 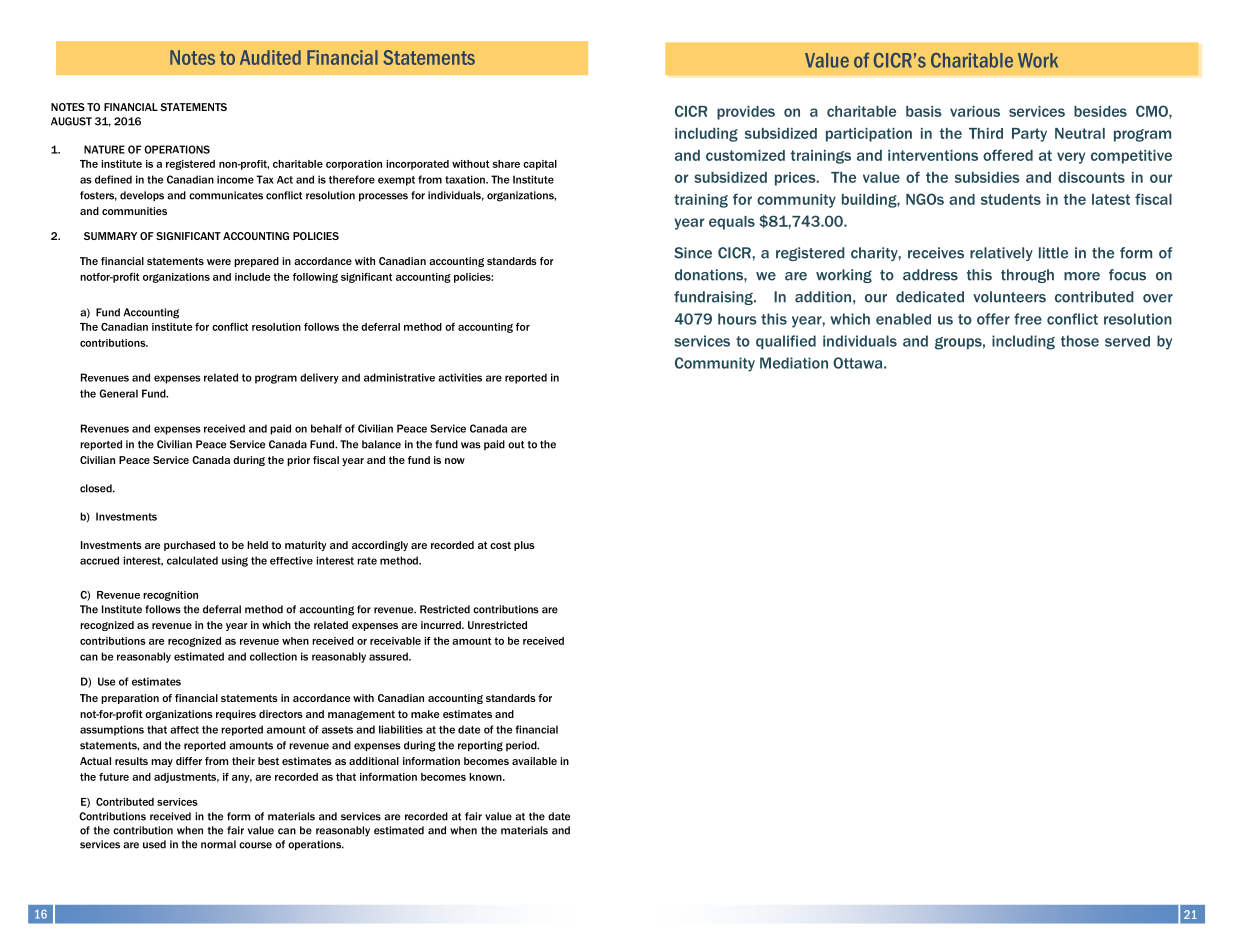 What do you see at coordinates (737, 319) in the screenshot?
I see `hours` at bounding box center [737, 319].
